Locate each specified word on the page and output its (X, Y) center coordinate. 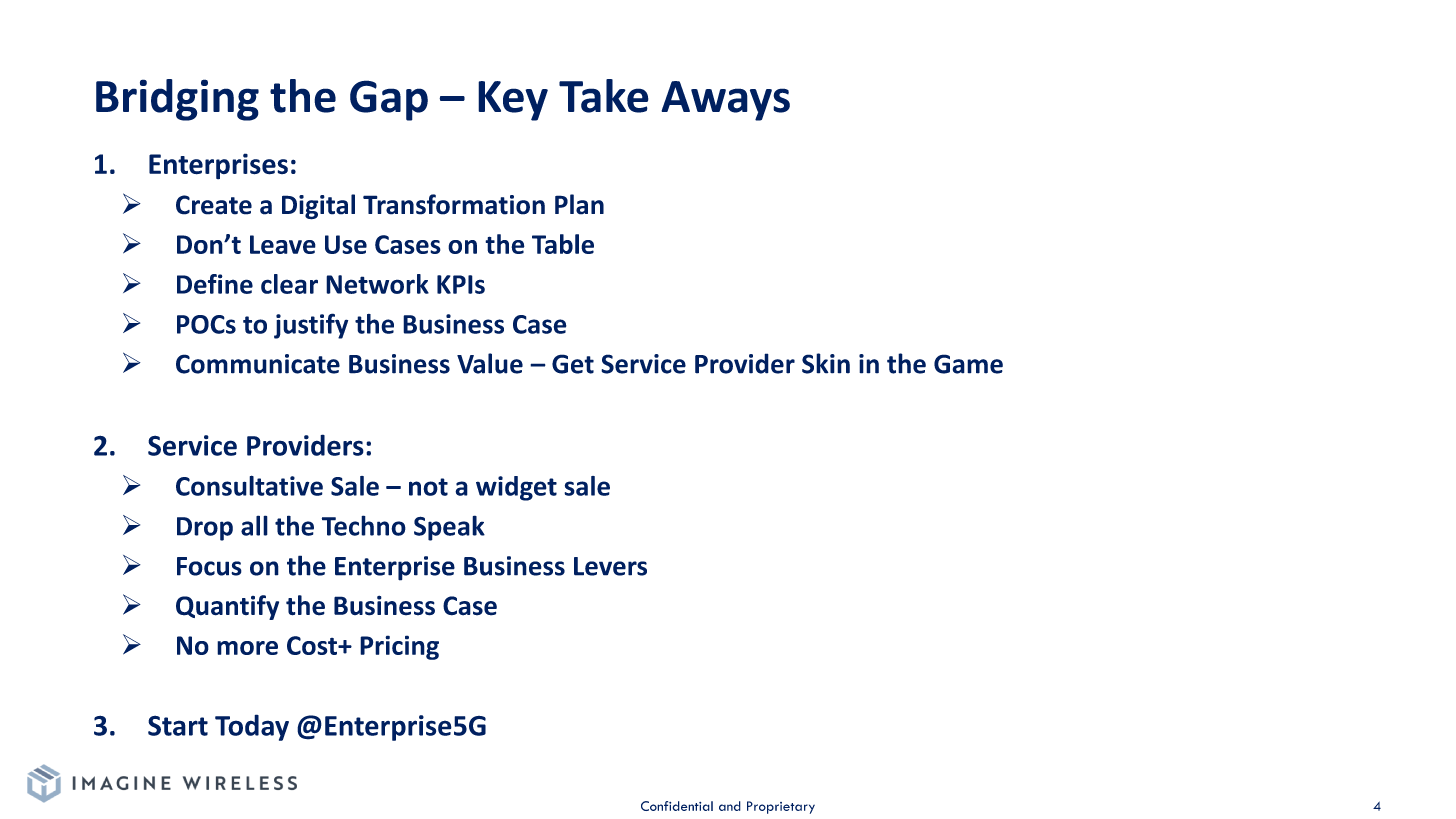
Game (968, 364)
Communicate (258, 364)
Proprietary (781, 807)
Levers (610, 566)
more (247, 648)
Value (490, 363)
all (254, 525)
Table (563, 244)
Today (252, 727)
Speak (449, 528)
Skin (826, 363)
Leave (283, 244)
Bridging (177, 100)
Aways (725, 101)
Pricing (399, 647)
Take (604, 96)
